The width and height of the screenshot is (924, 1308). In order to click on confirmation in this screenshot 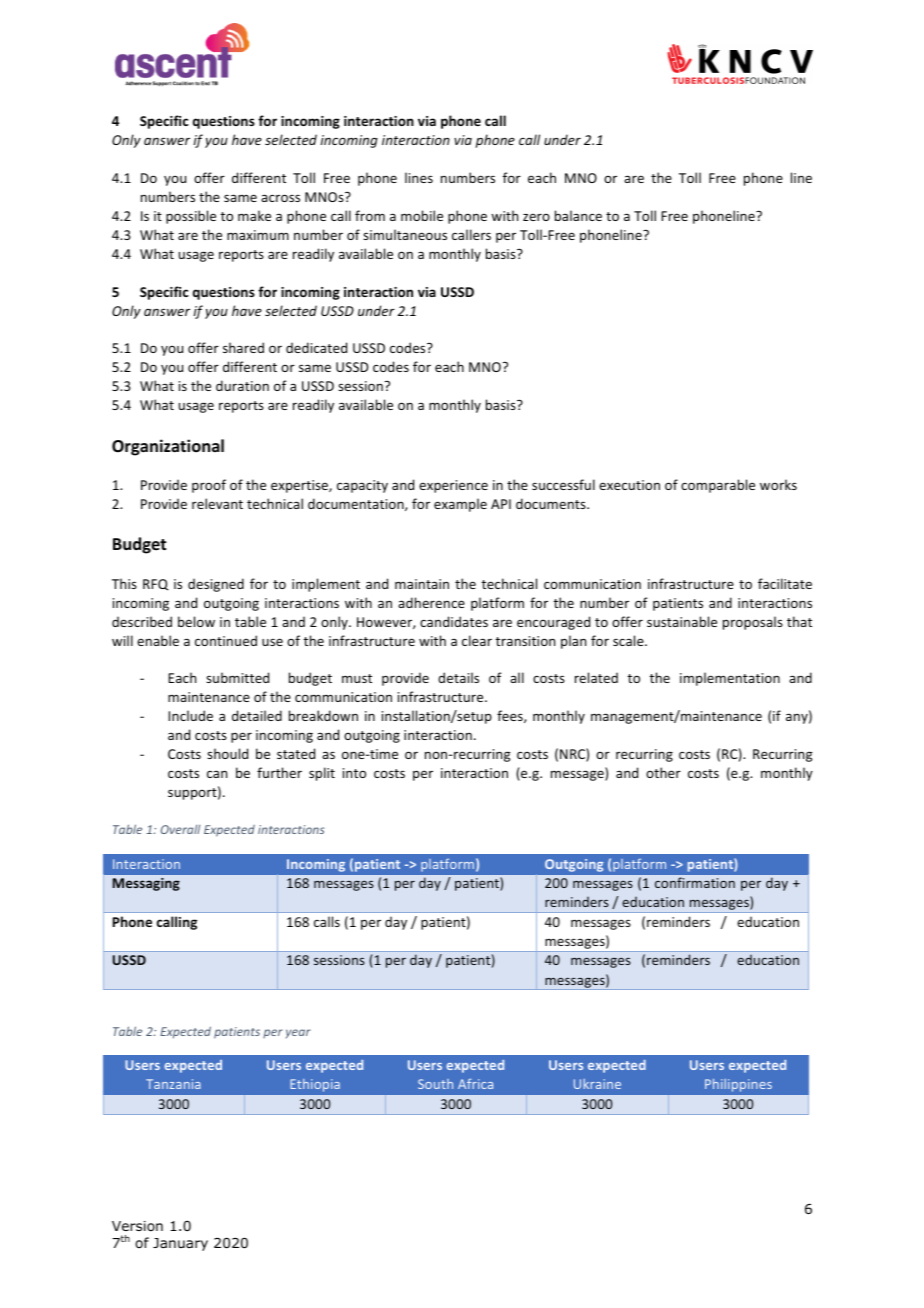, I will do `click(695, 882)`.
